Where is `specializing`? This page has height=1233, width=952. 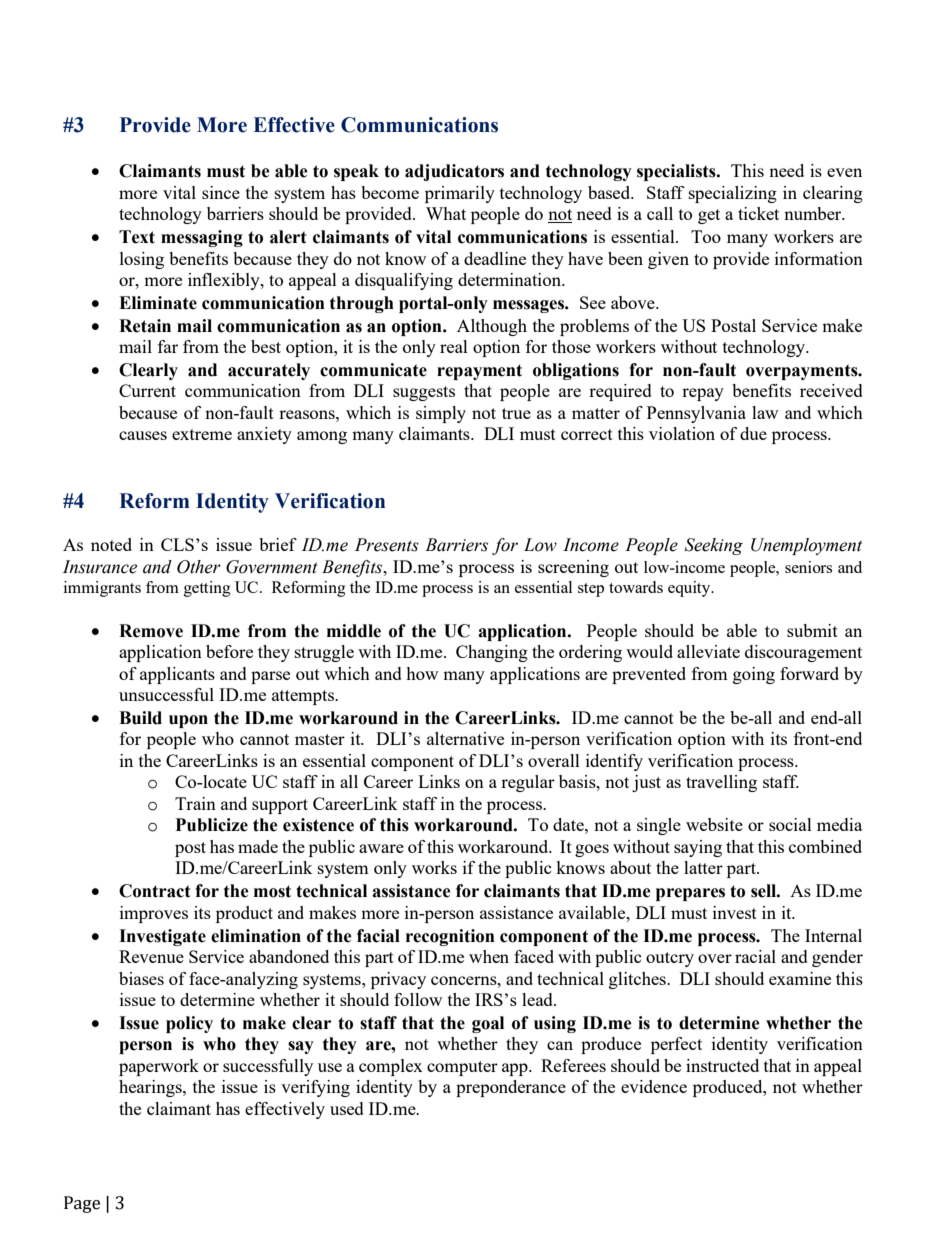
specializing is located at coordinates (733, 194).
